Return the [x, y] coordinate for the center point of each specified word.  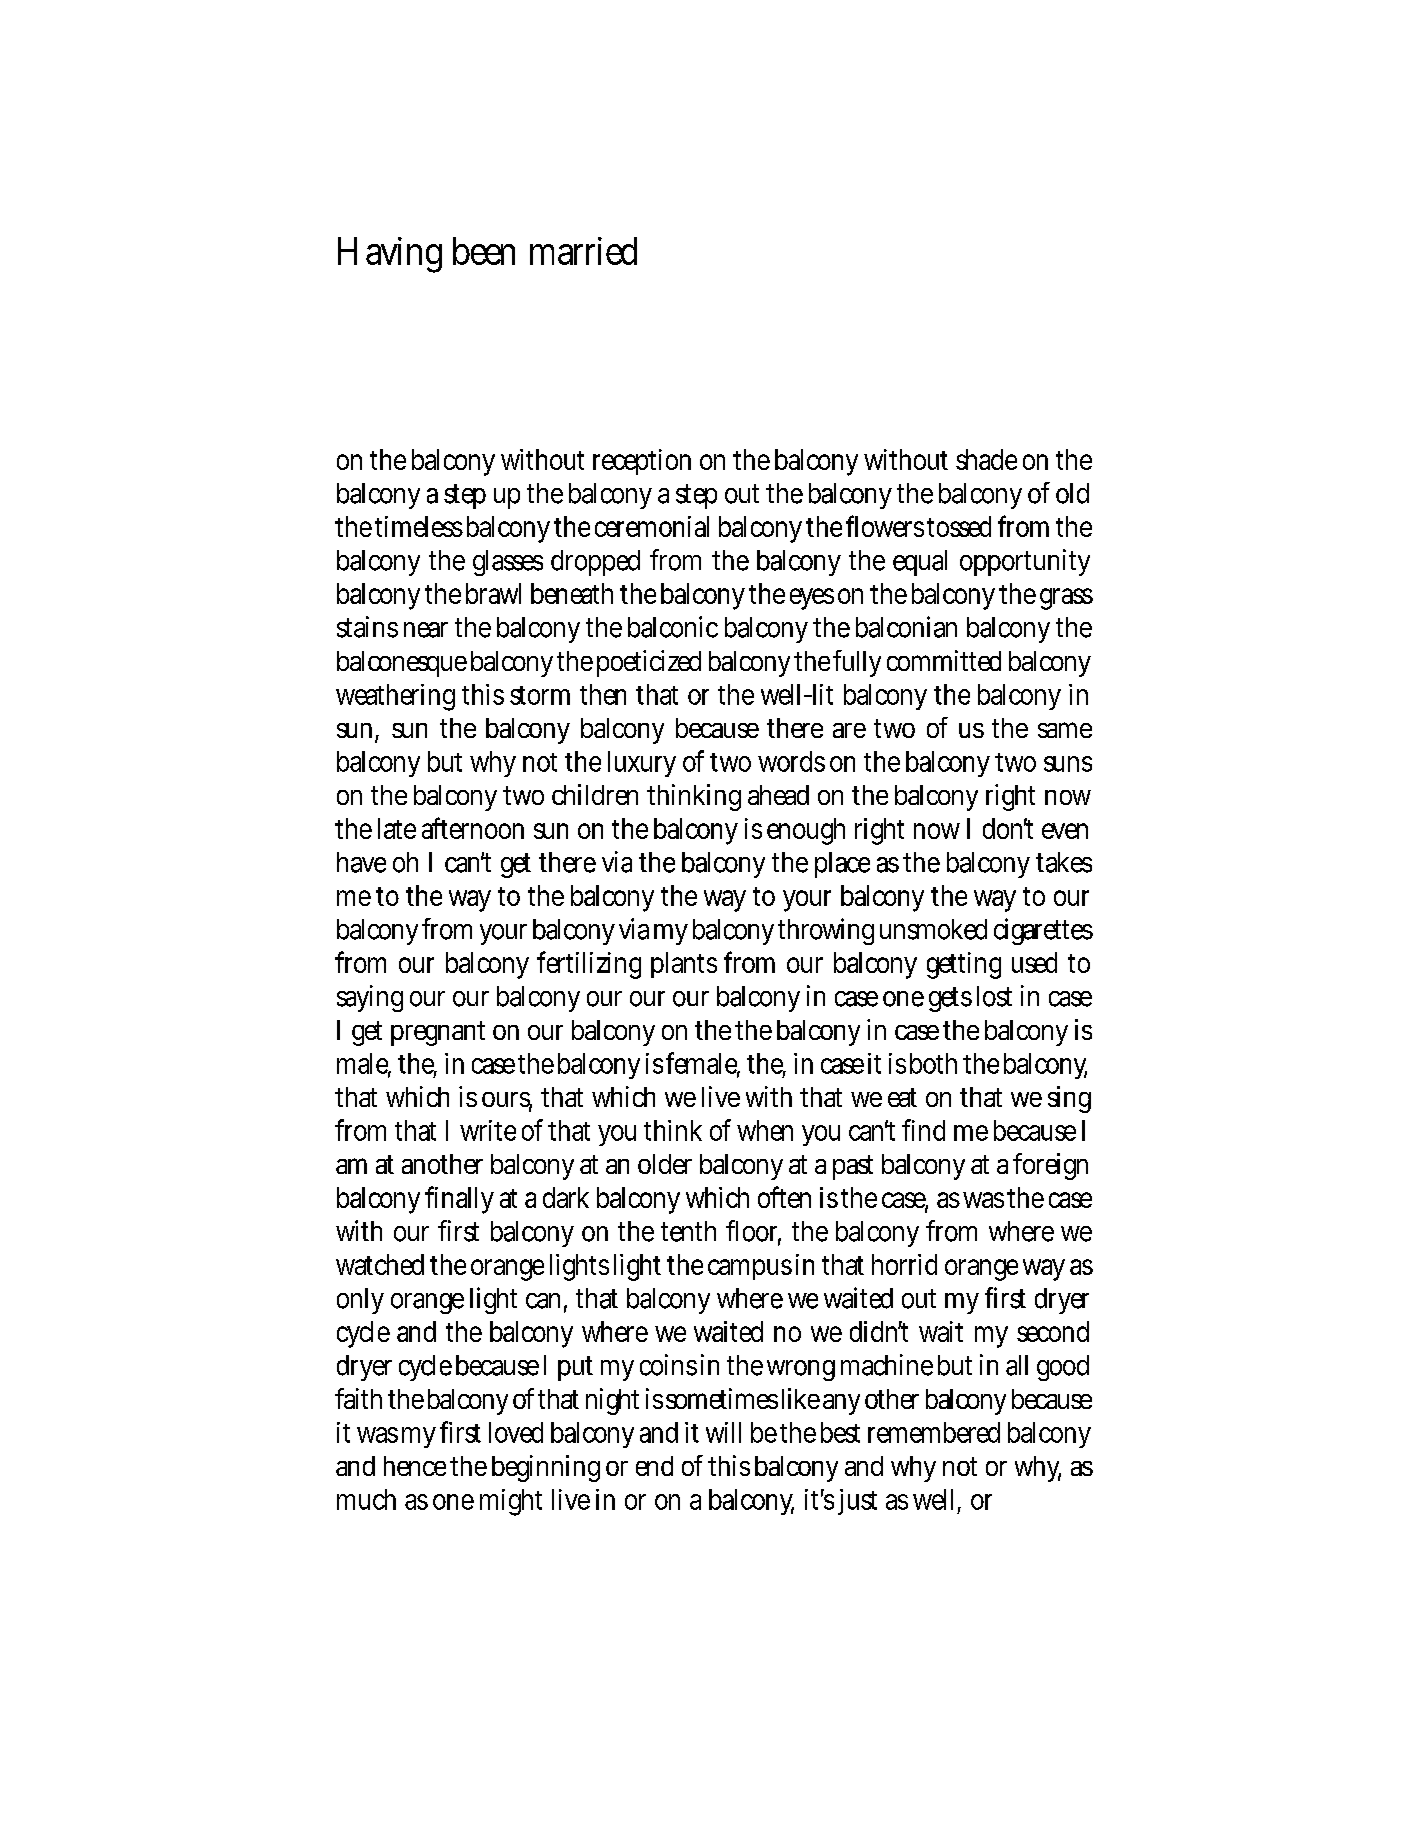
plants [684, 965]
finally [459, 1200]
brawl [493, 593]
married [583, 251]
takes [1064, 862]
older [665, 1164]
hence [415, 1466]
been [484, 251]
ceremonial [652, 526]
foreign [1050, 1166]
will [723, 1432]
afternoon [473, 828]
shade [986, 459]
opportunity [1025, 562]
